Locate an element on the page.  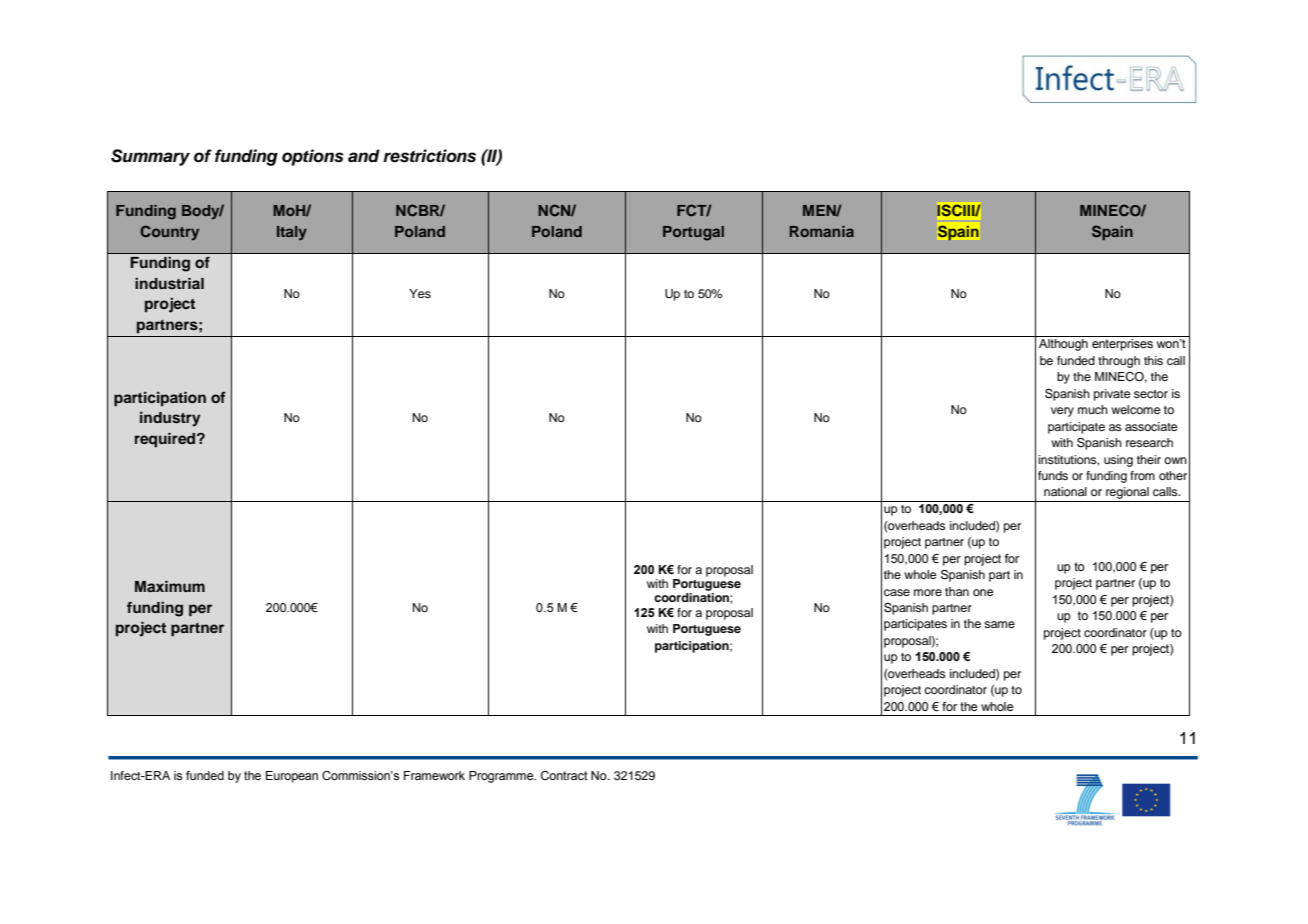
funds is located at coordinates (1053, 475).
